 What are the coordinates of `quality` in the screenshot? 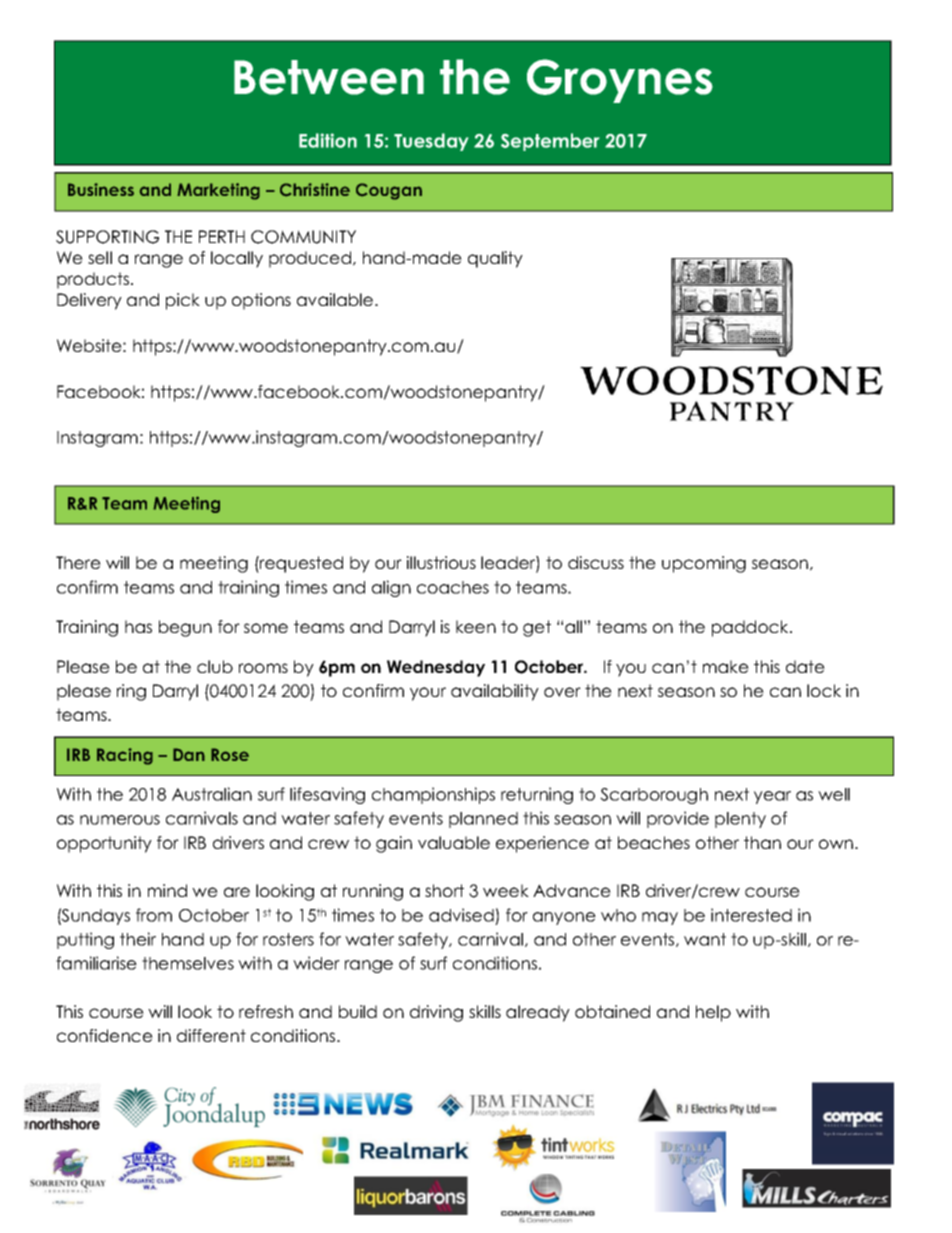 It's located at (495, 259).
